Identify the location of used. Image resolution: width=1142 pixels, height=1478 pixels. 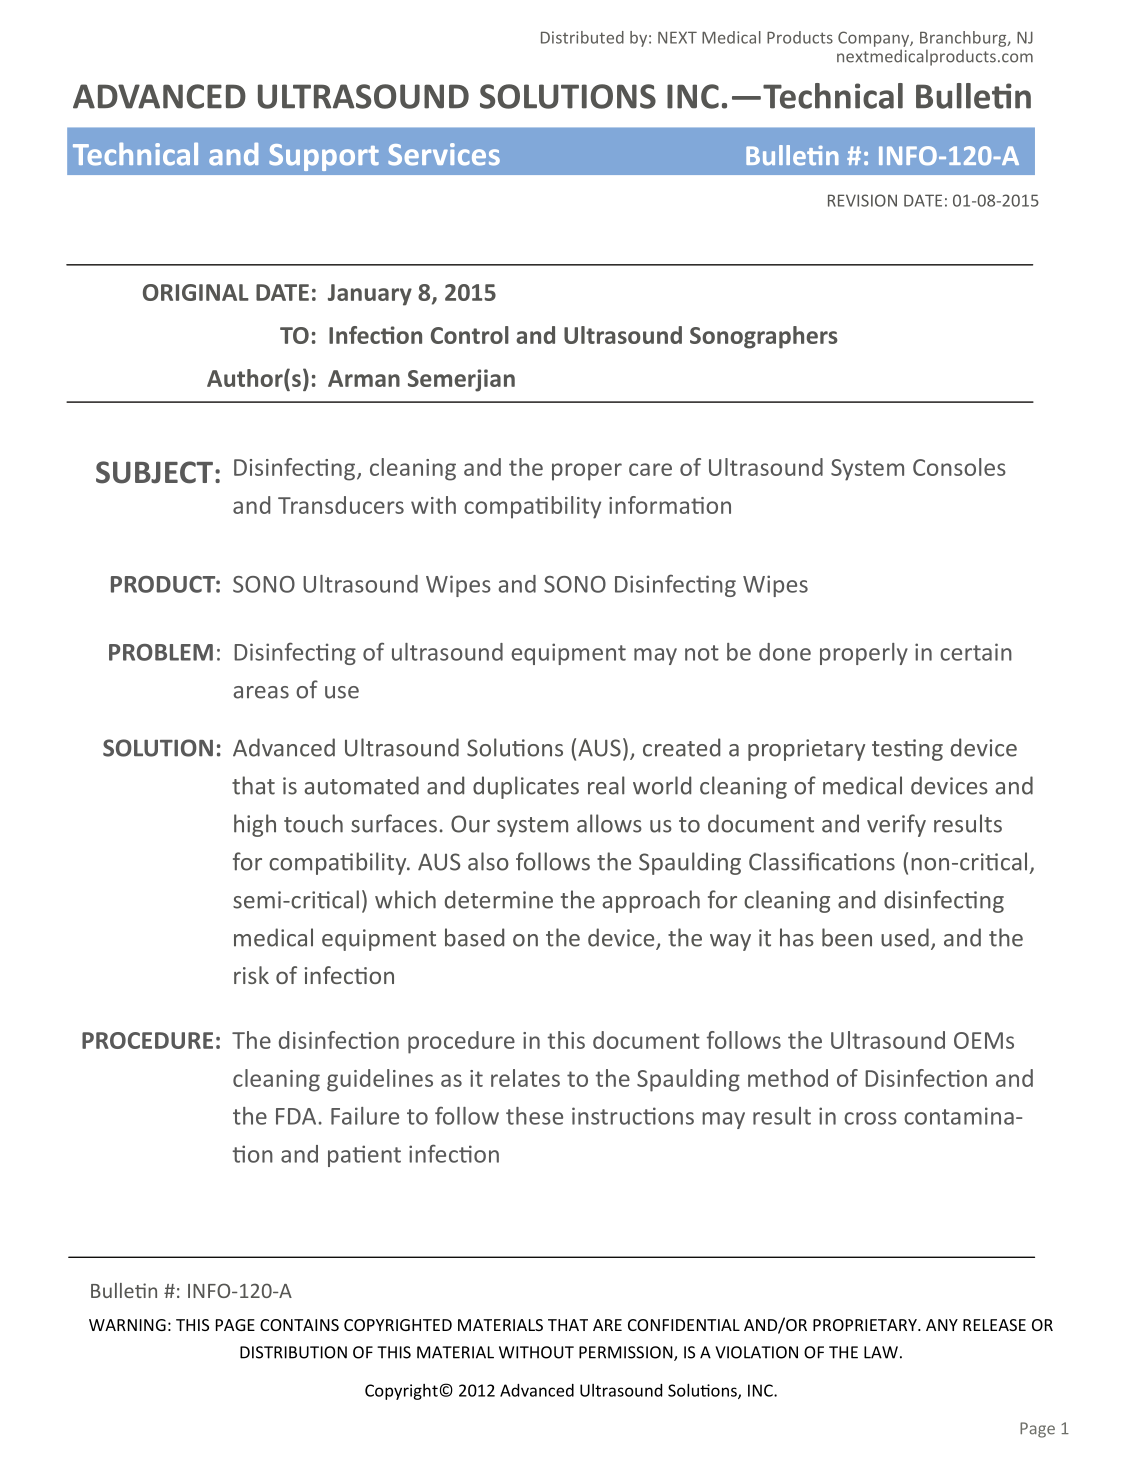
(905, 937).
